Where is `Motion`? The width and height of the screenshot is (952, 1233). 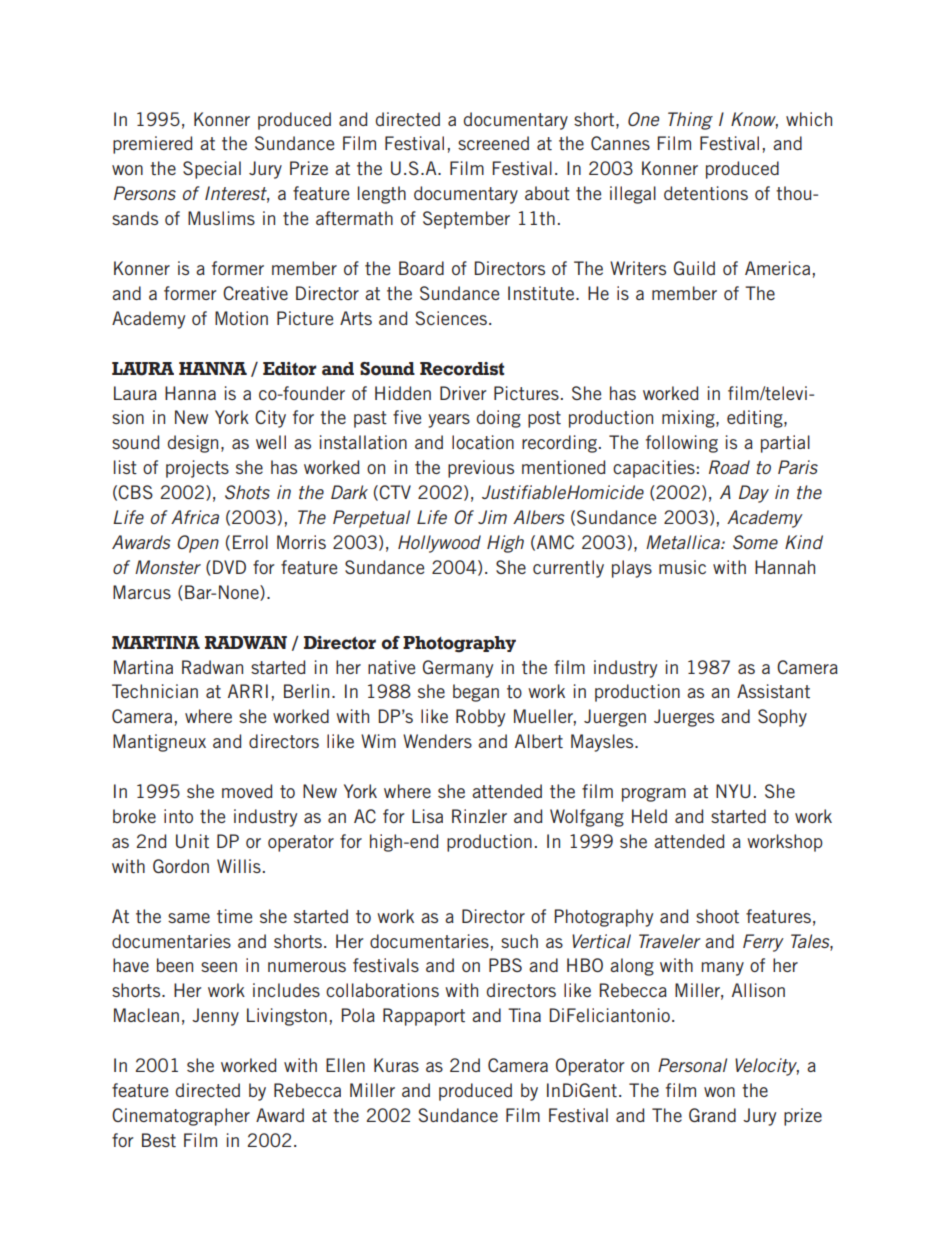
Motion is located at coordinates (241, 318).
